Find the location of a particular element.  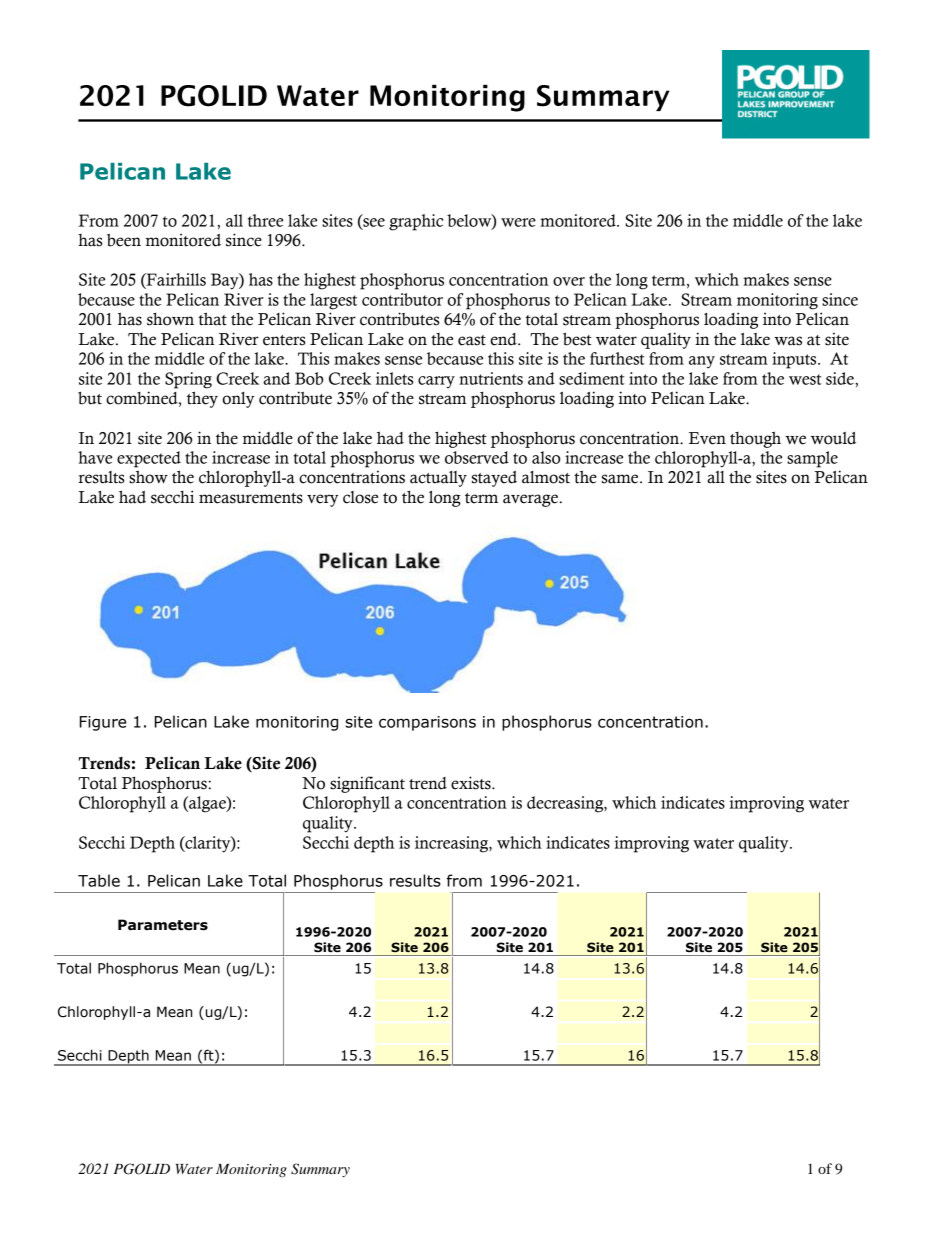

been is located at coordinates (124, 240).
